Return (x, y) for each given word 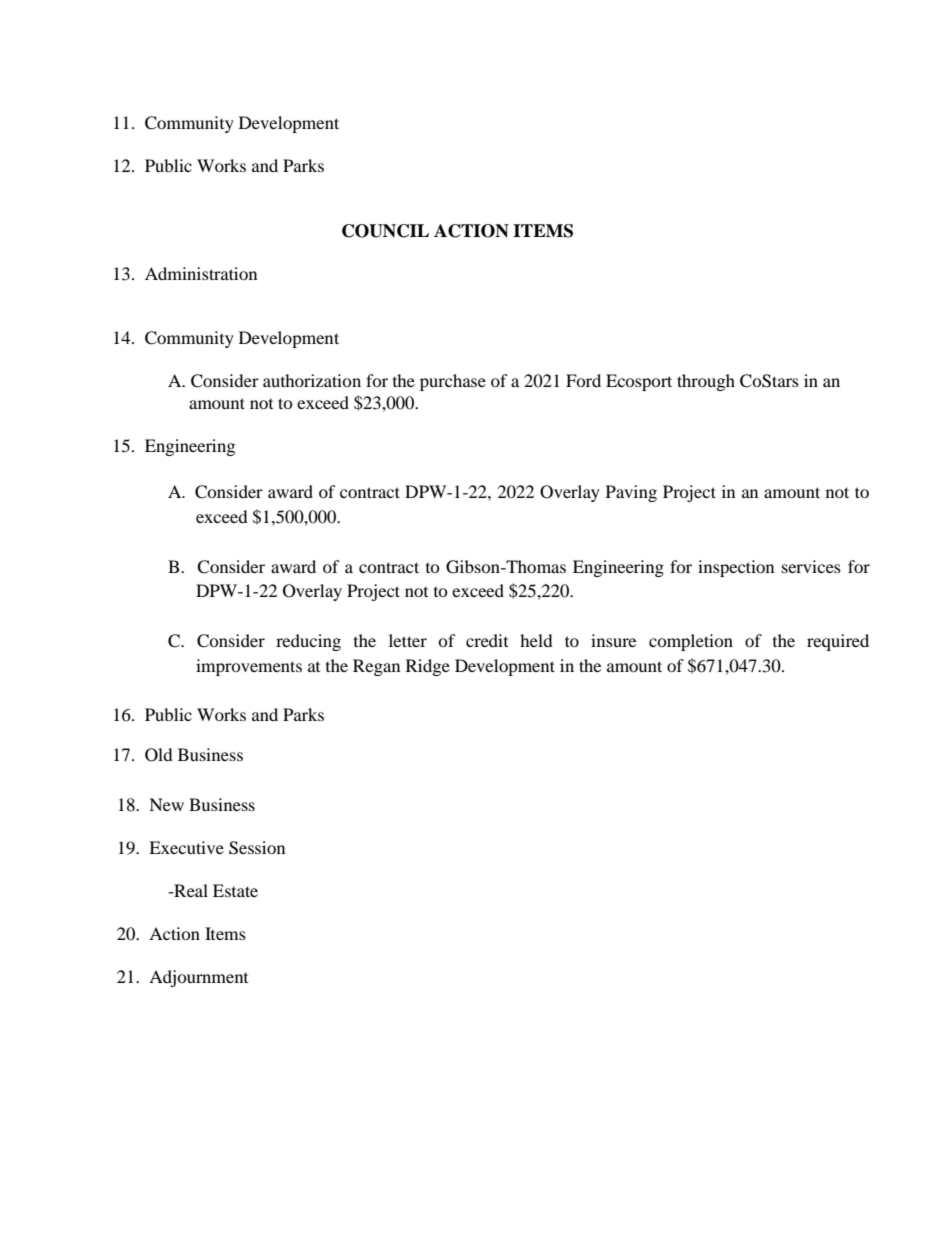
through (706, 382)
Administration (201, 273)
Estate (235, 890)
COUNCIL (385, 231)
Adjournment (198, 978)
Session (257, 848)
